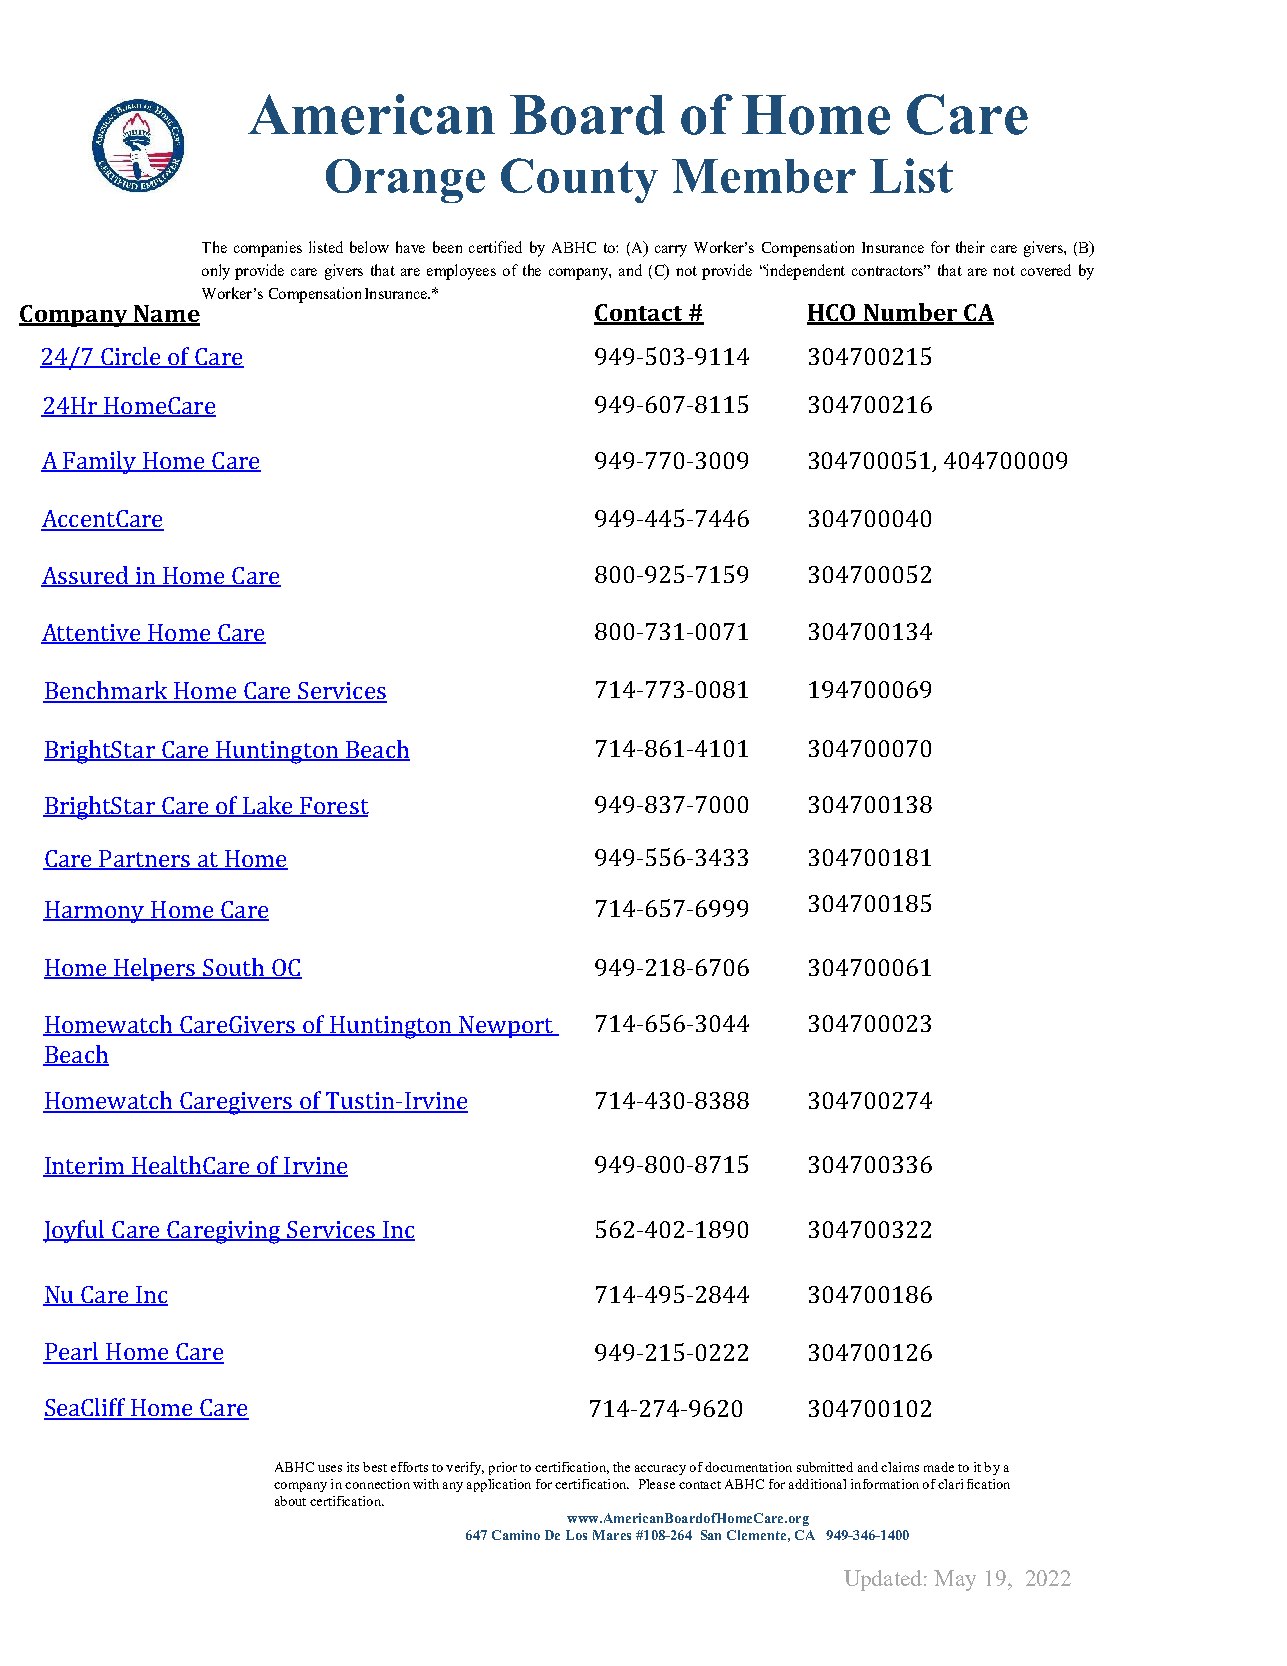  Describe the element at coordinates (911, 313) in the image. I see `Number` at that location.
